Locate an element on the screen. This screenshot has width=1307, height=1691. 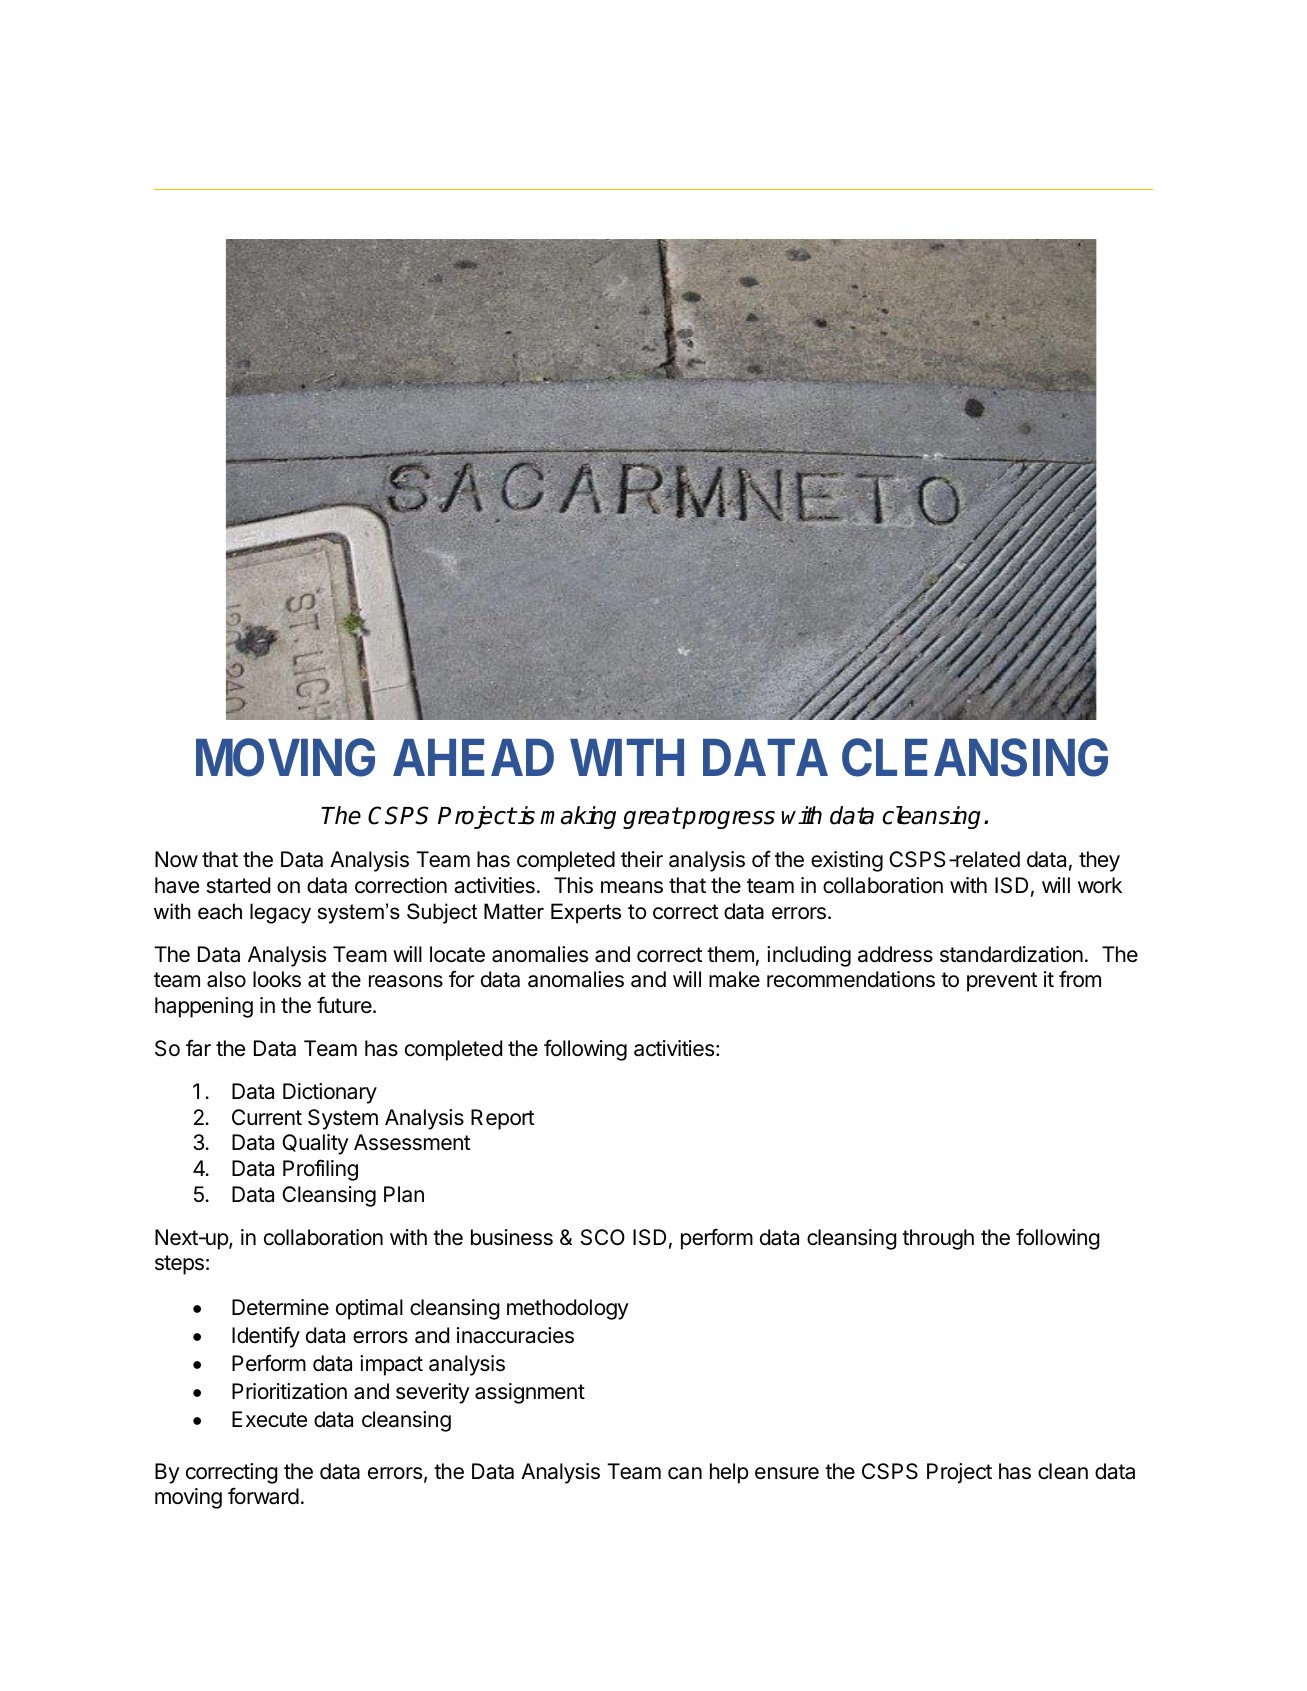
AHEAD is located at coordinates (473, 757).
